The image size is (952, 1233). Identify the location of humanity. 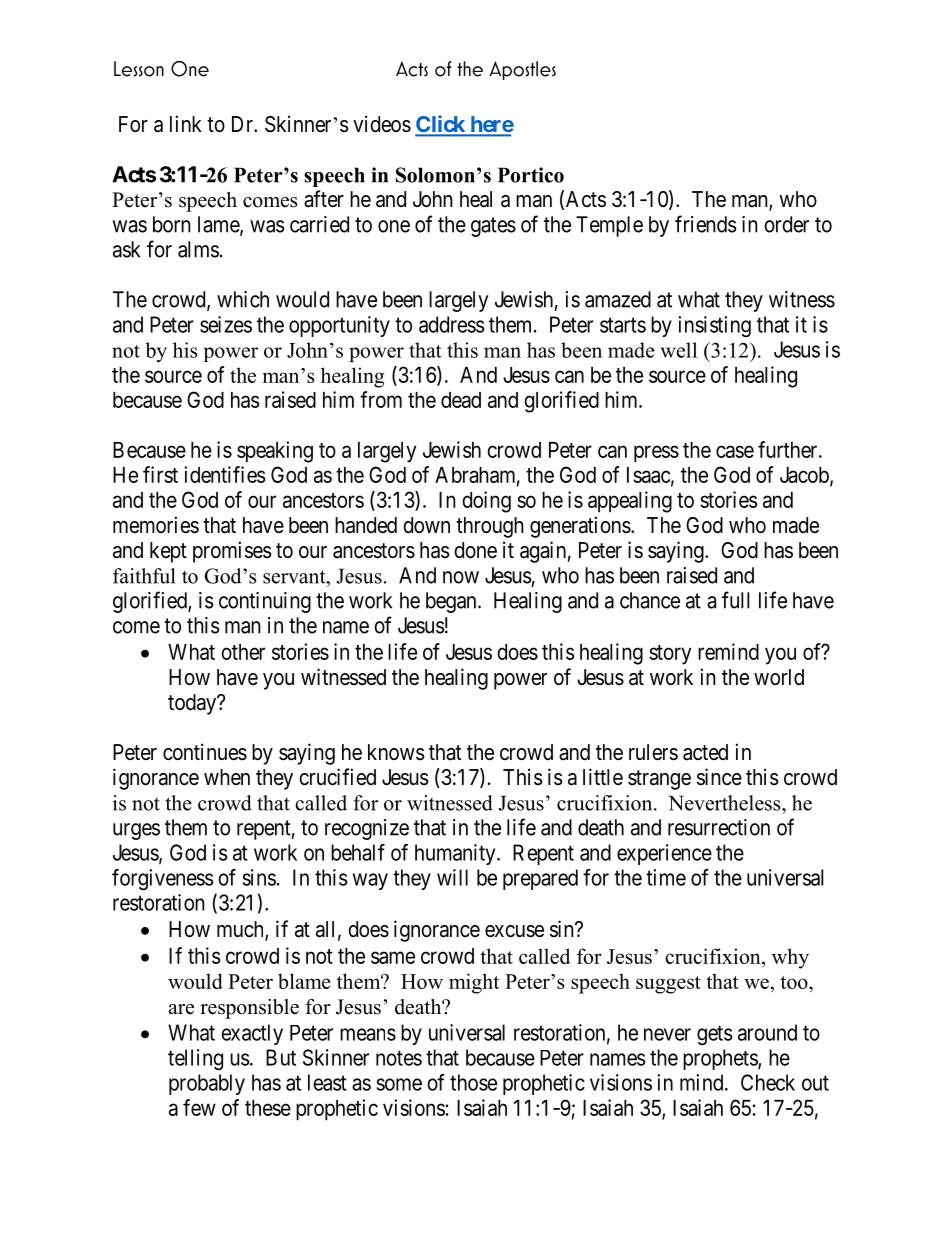
(456, 854).
